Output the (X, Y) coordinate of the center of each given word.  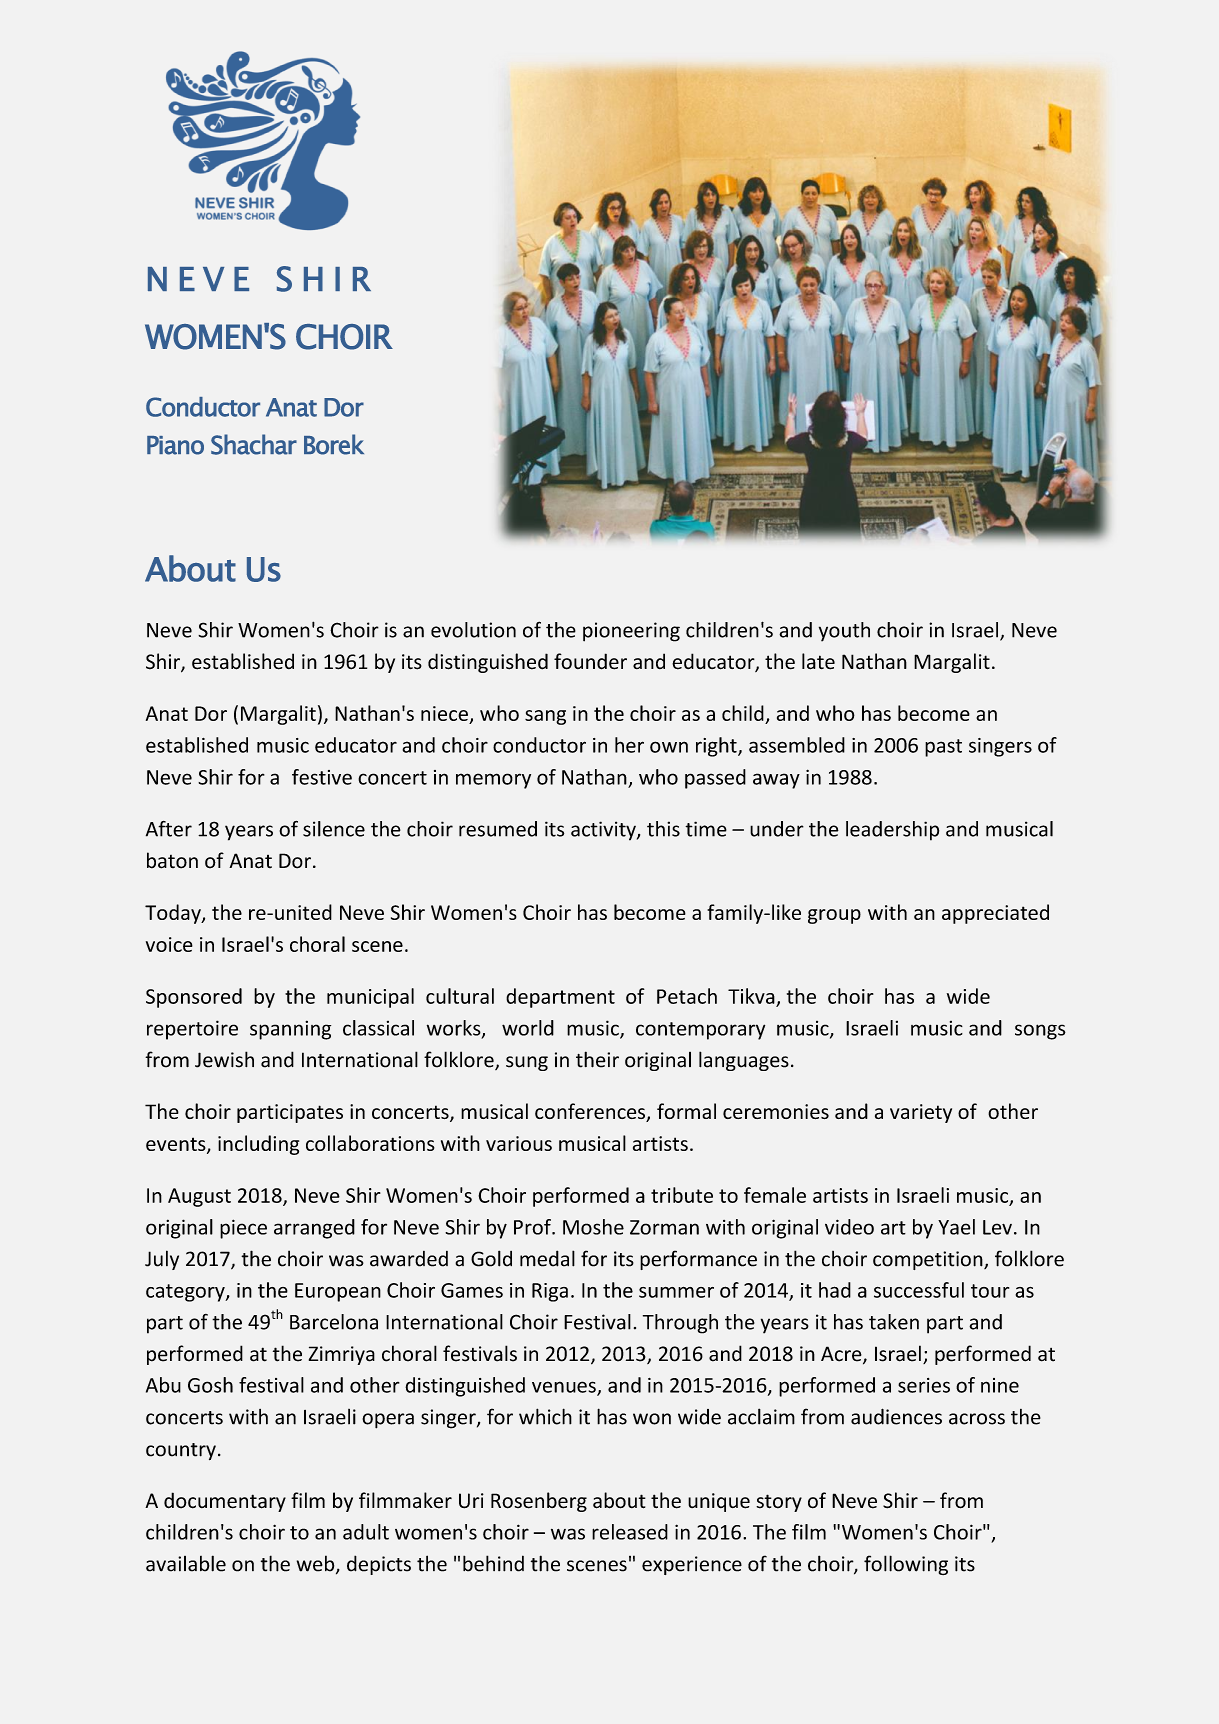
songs (1040, 1032)
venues (565, 1388)
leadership (892, 831)
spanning (290, 1030)
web (317, 1564)
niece (444, 713)
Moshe (593, 1227)
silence (334, 829)
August (199, 1197)
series (924, 1385)
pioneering (631, 632)
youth (844, 632)
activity (604, 831)
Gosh (210, 1385)
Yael (956, 1227)
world (528, 1028)
